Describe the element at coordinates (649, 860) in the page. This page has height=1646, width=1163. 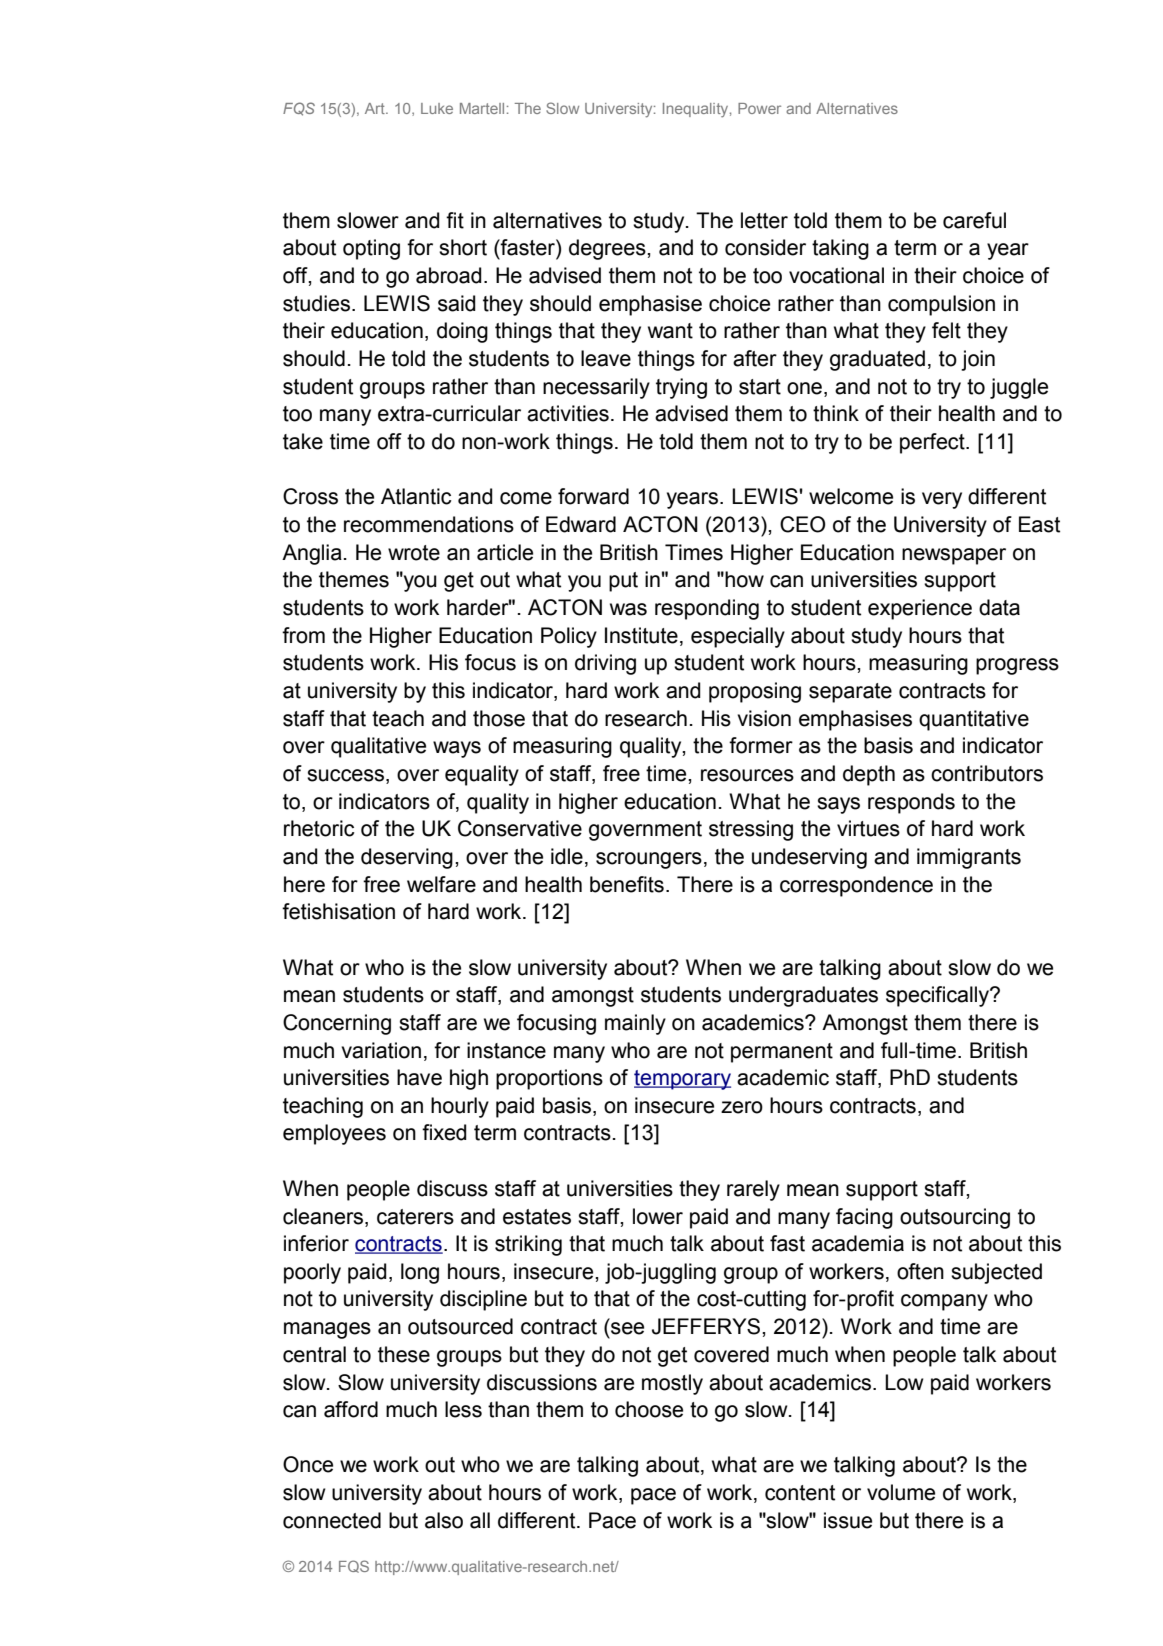
I see `scroungers` at that location.
